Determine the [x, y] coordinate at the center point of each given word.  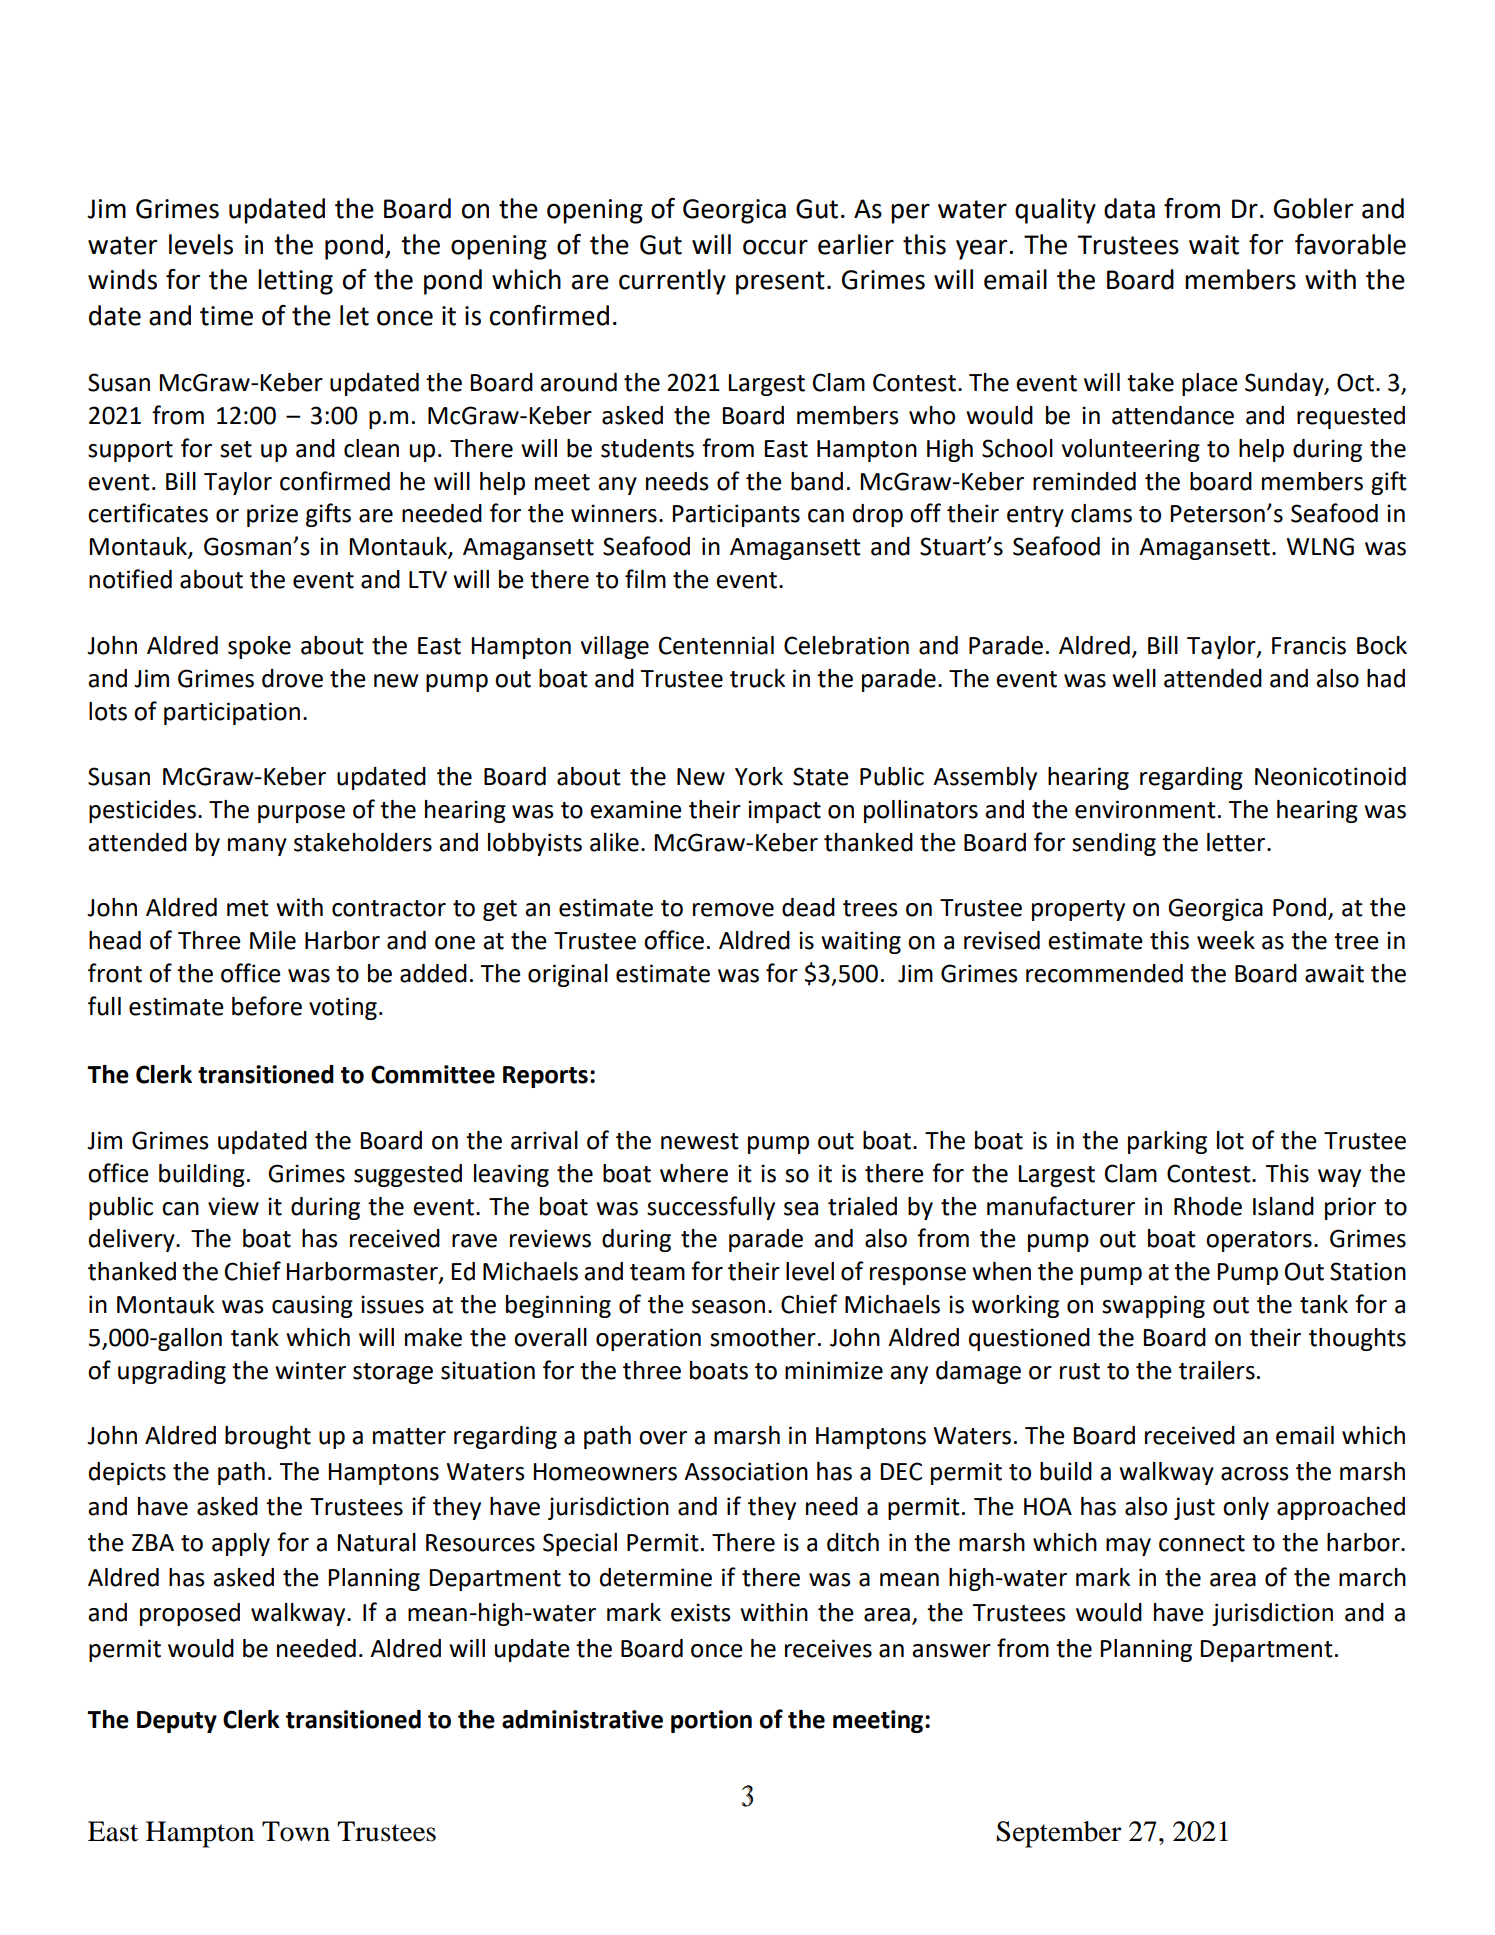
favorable [1350, 244]
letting [295, 282]
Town [296, 1831]
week [1226, 940]
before [267, 1006]
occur [775, 247]
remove [733, 910]
